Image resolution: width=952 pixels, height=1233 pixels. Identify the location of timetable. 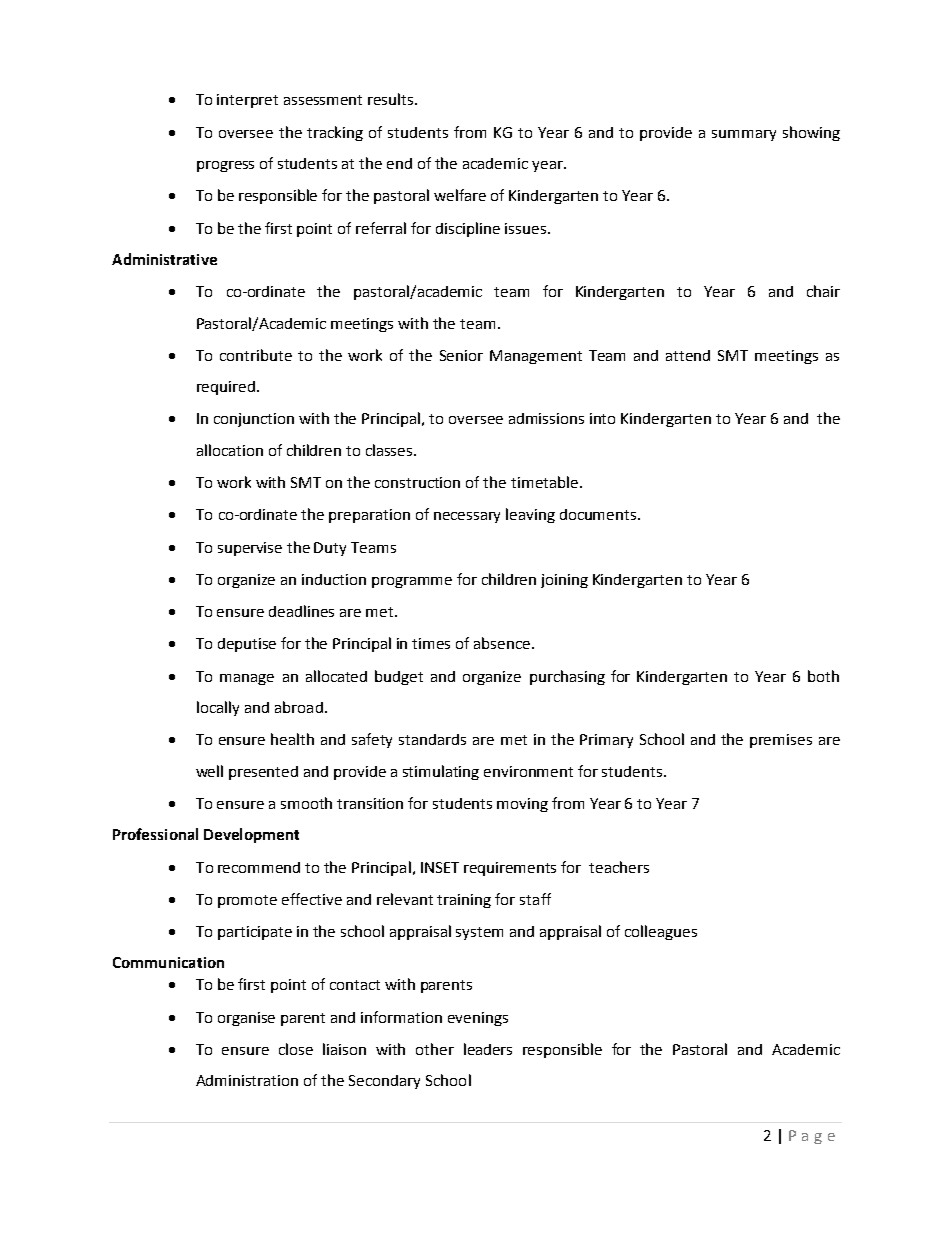
(544, 482).
